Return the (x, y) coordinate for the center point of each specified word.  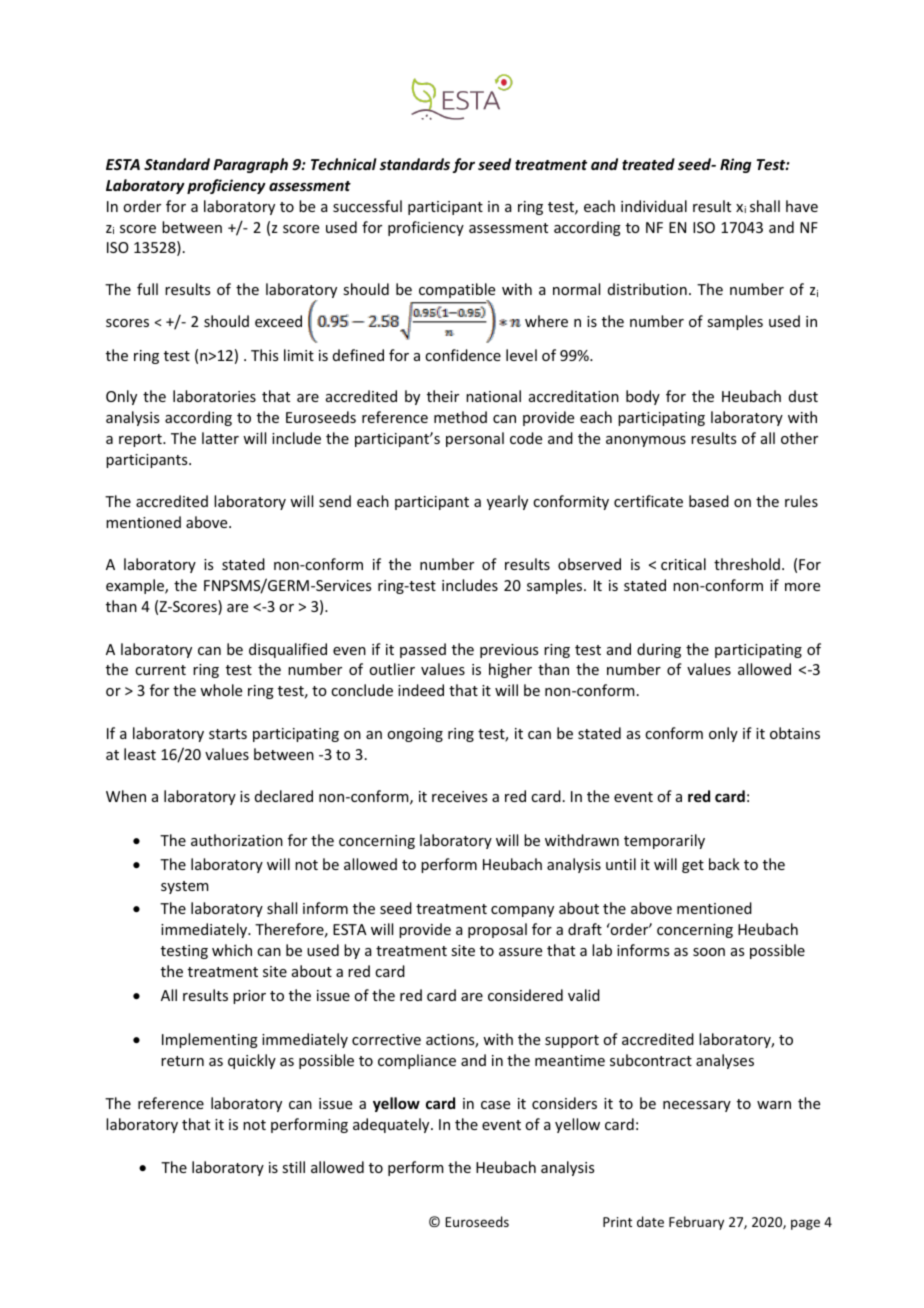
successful (367, 206)
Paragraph (250, 165)
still (293, 1167)
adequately (392, 1125)
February (696, 1223)
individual (654, 206)
